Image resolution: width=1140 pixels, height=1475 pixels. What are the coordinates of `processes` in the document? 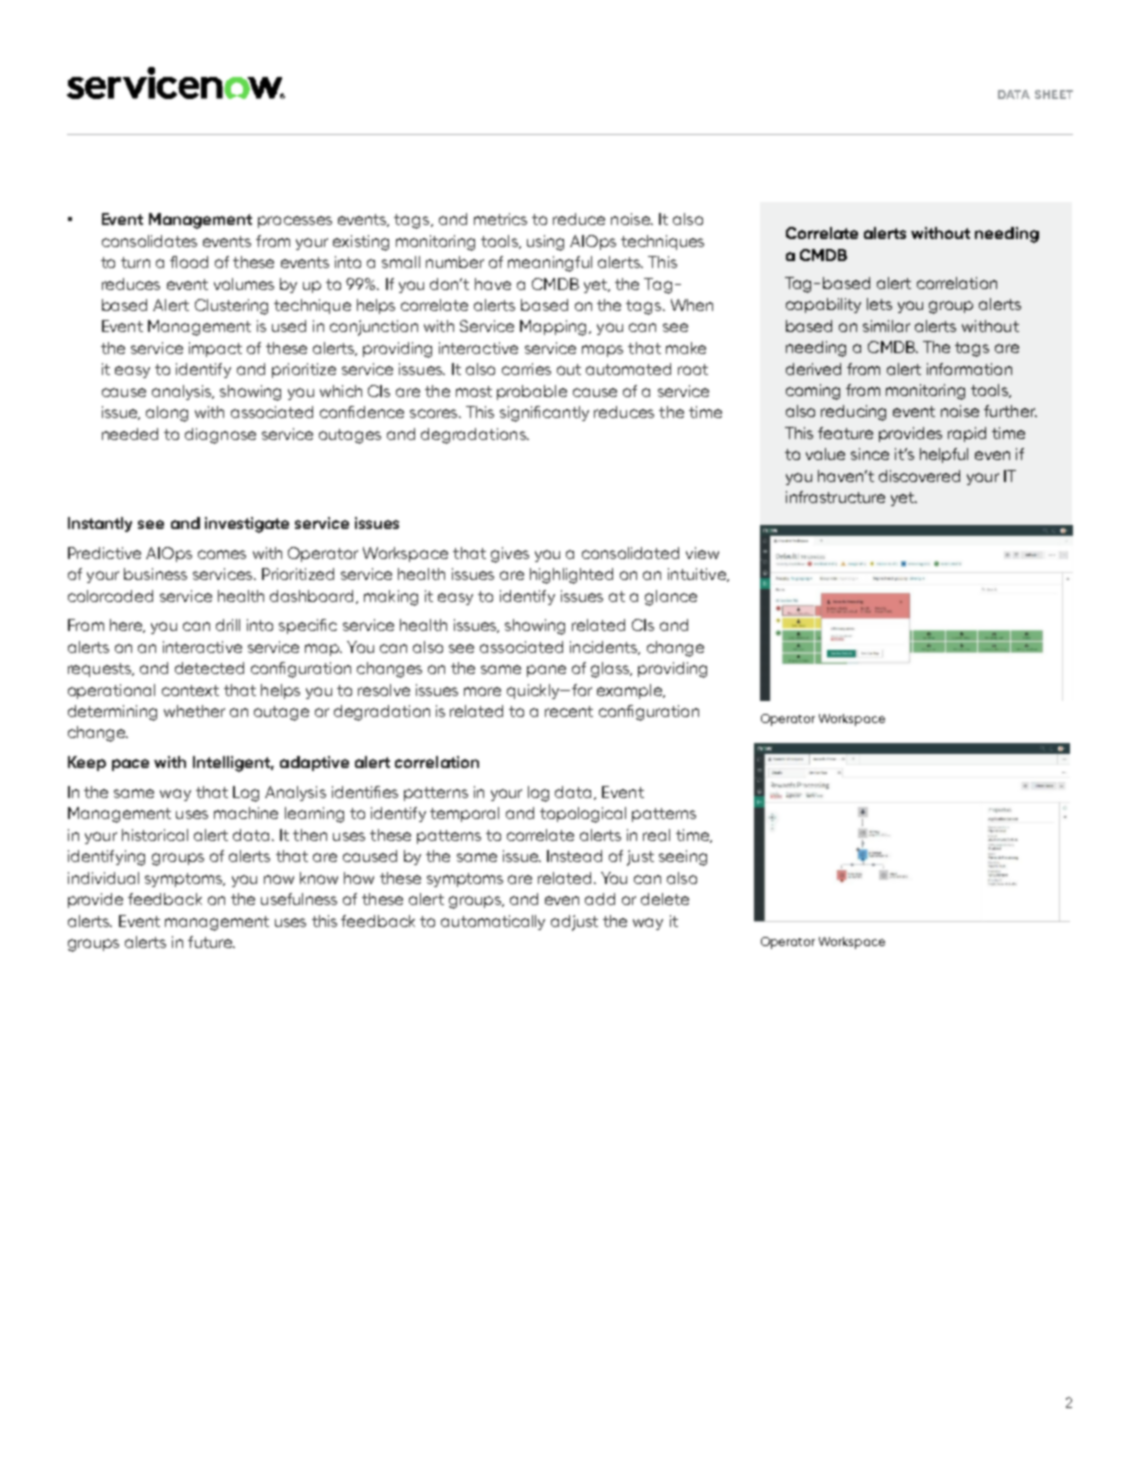 It's located at (295, 222).
